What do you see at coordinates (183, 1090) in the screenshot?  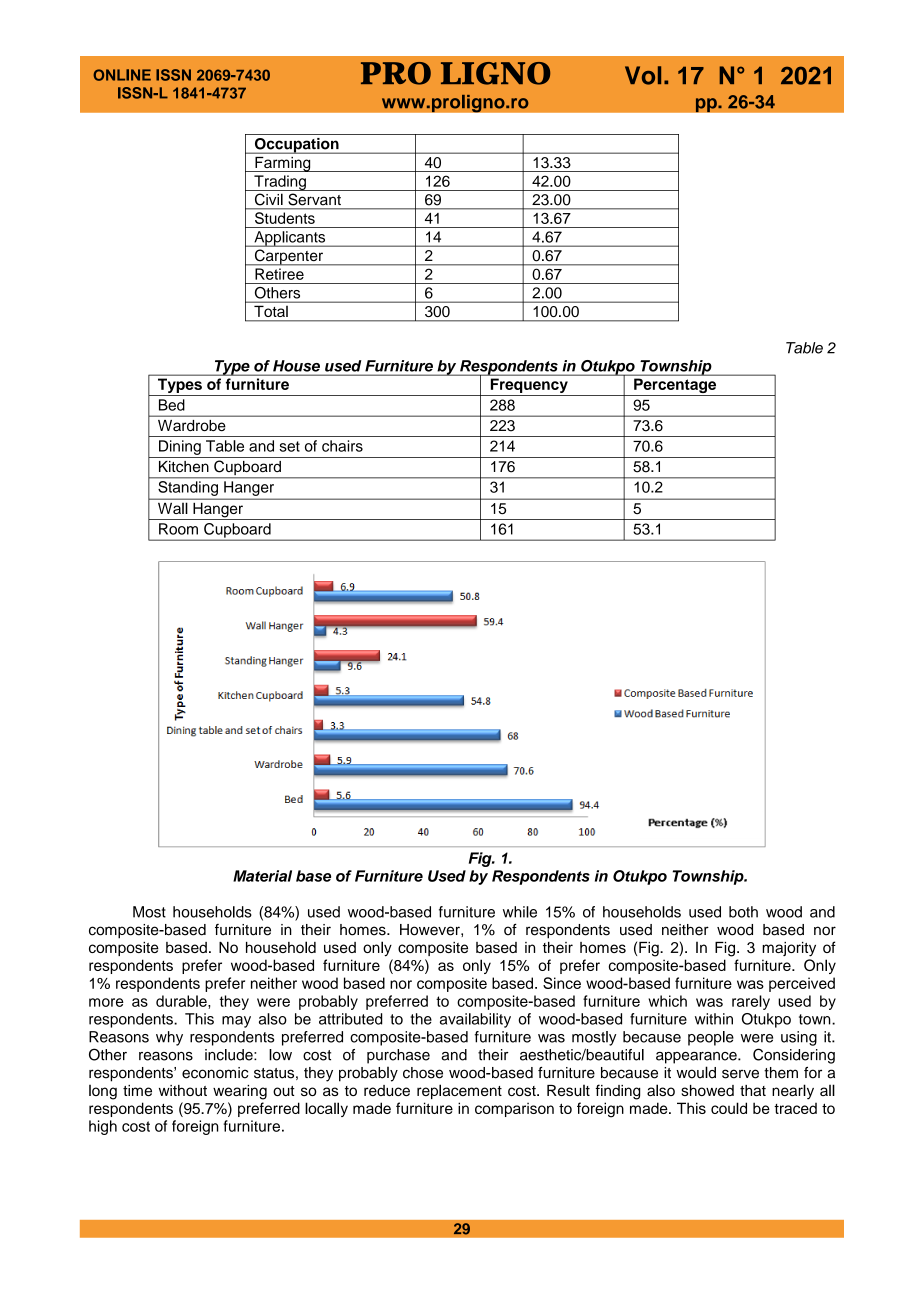 I see `without` at bounding box center [183, 1090].
